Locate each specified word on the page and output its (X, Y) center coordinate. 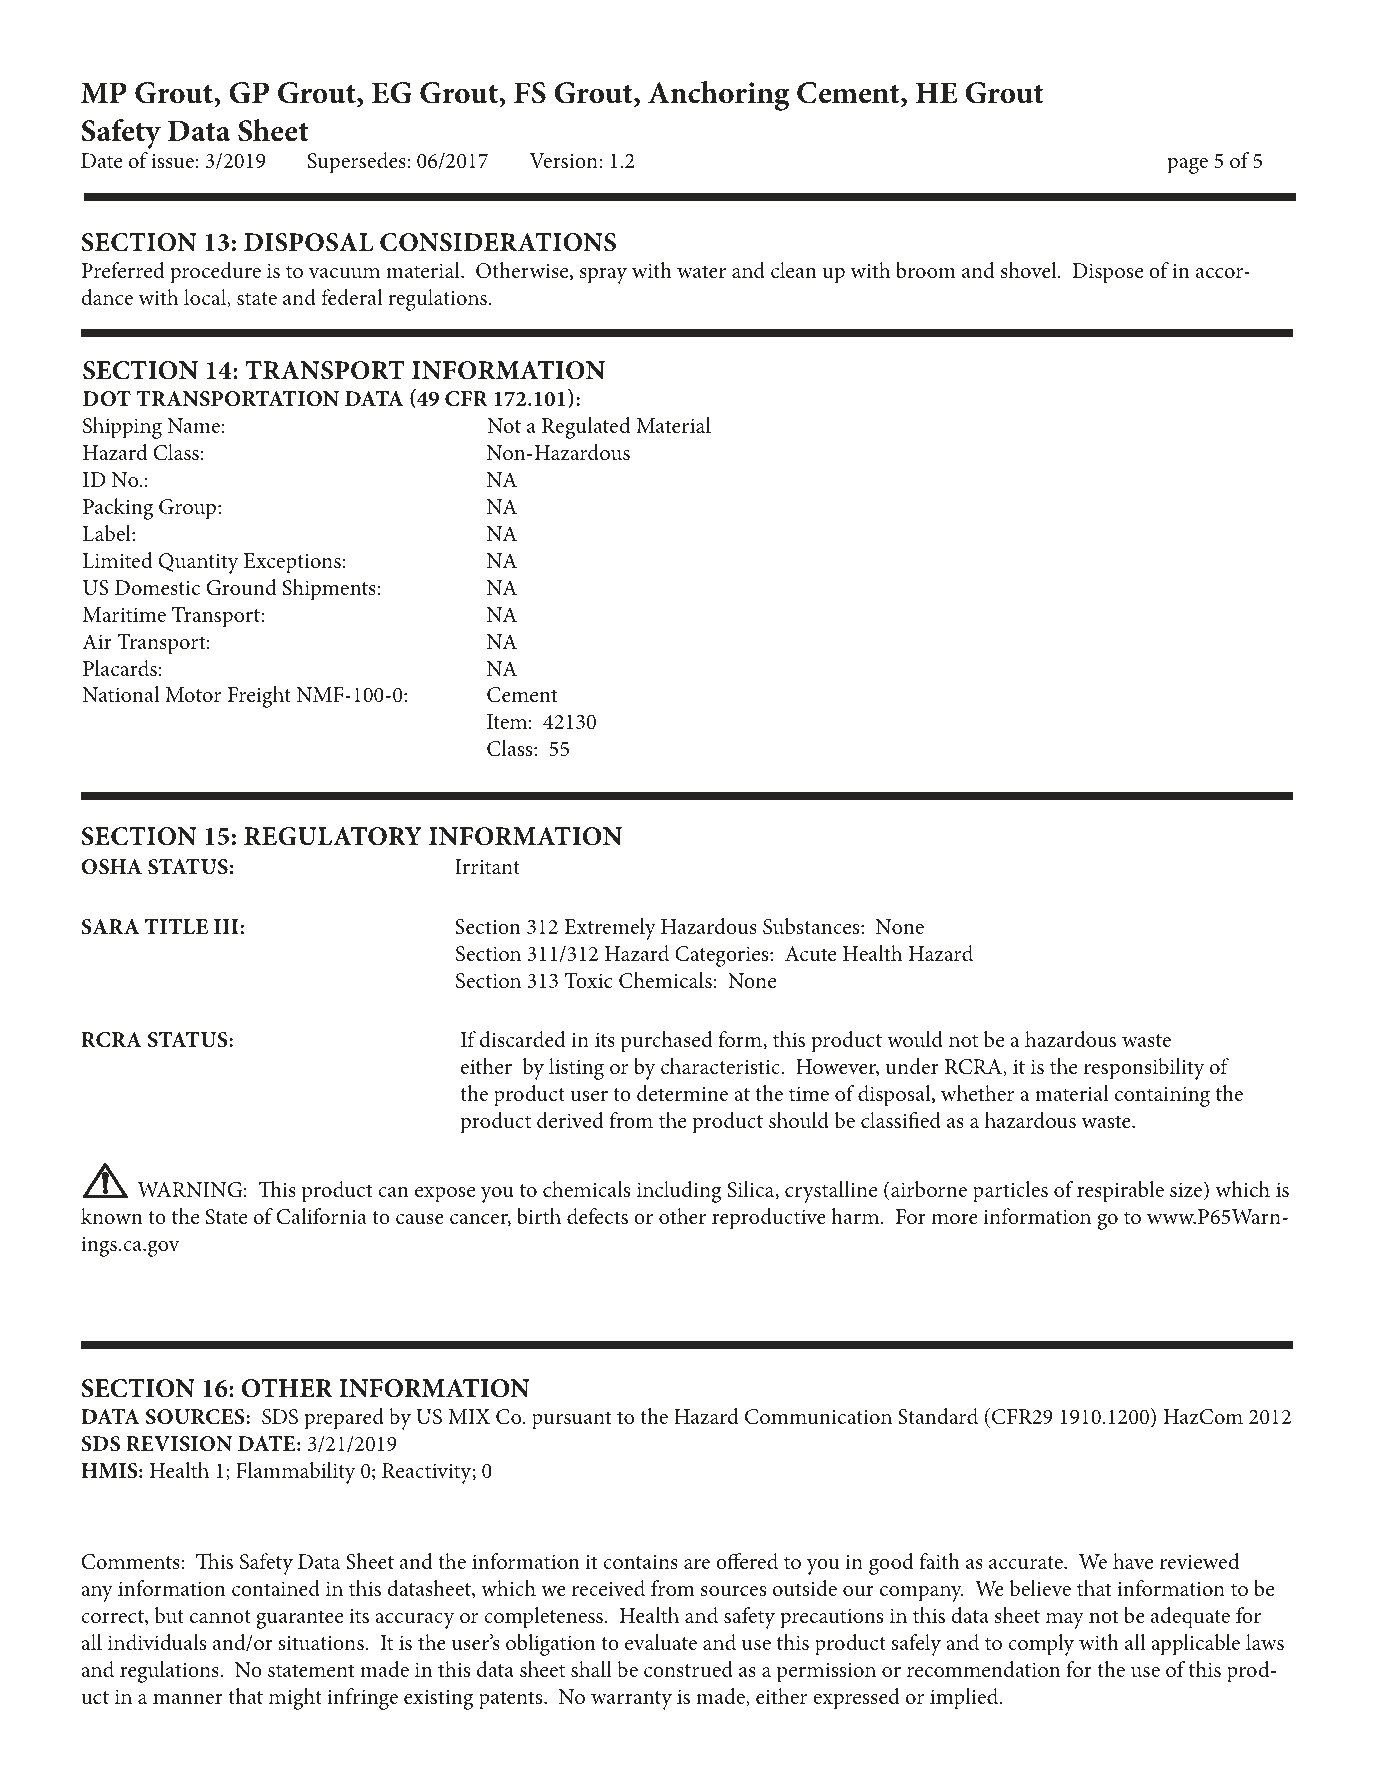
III (226, 926)
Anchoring (718, 96)
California (321, 1216)
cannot (220, 1616)
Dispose (1107, 273)
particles (1010, 1192)
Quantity (198, 563)
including (679, 1192)
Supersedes (357, 163)
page (1187, 166)
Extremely (610, 929)
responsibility (1144, 1069)
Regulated (586, 428)
